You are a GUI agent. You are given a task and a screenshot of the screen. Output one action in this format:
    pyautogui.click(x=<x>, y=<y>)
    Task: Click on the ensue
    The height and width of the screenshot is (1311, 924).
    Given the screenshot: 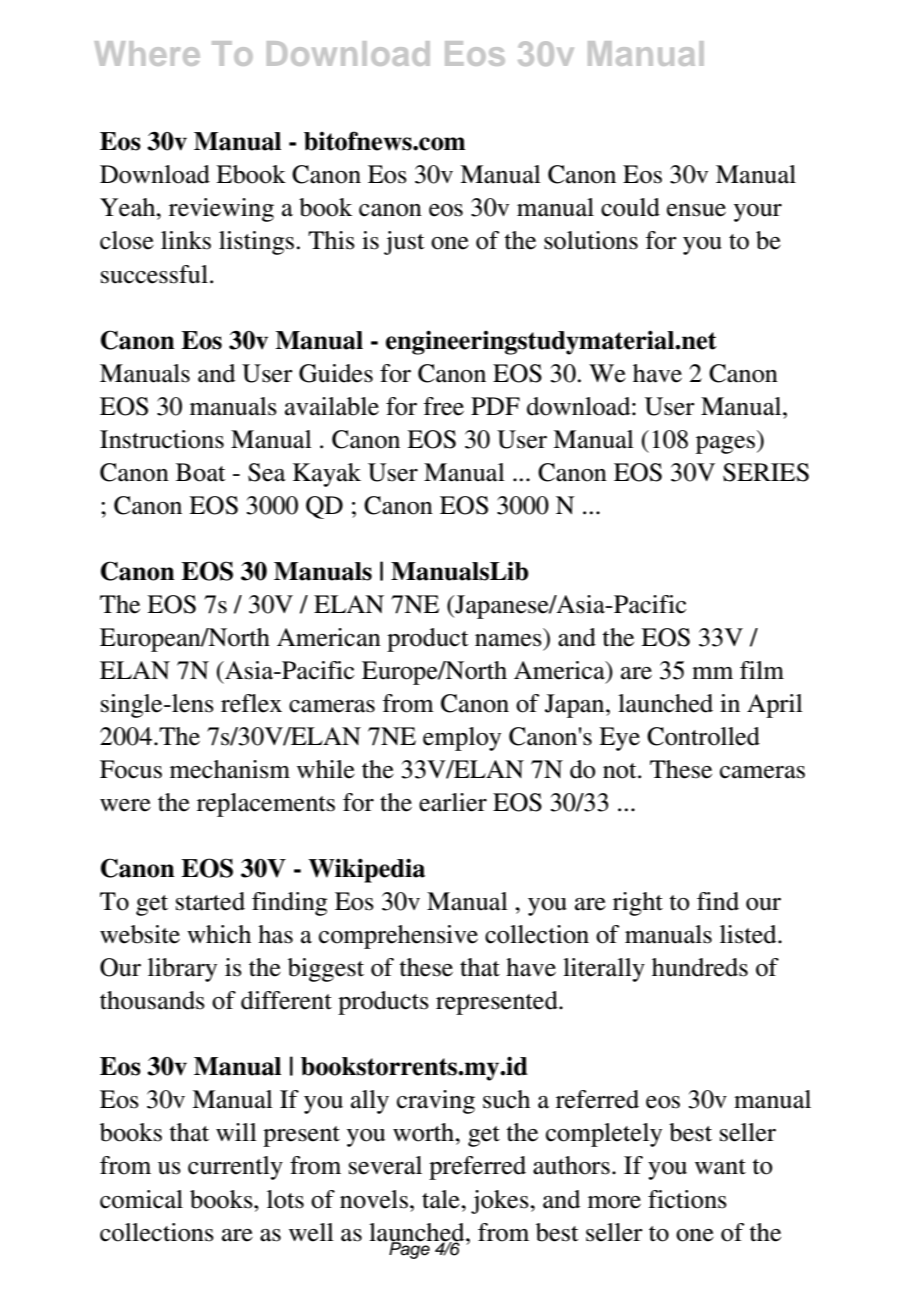 What is the action you would take?
    pyautogui.click(x=696, y=210)
